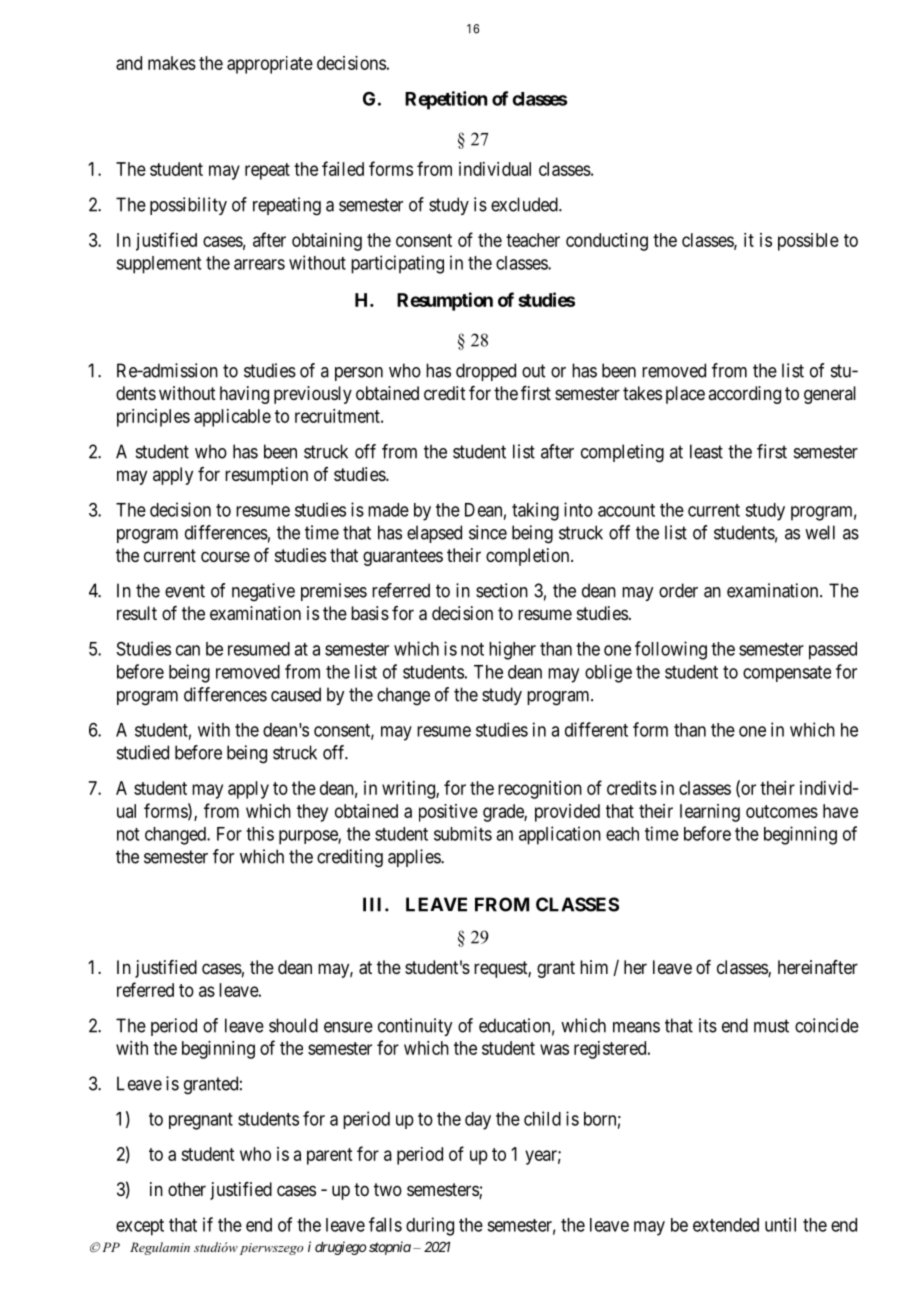 The image size is (924, 1308). I want to click on other, so click(187, 1189).
